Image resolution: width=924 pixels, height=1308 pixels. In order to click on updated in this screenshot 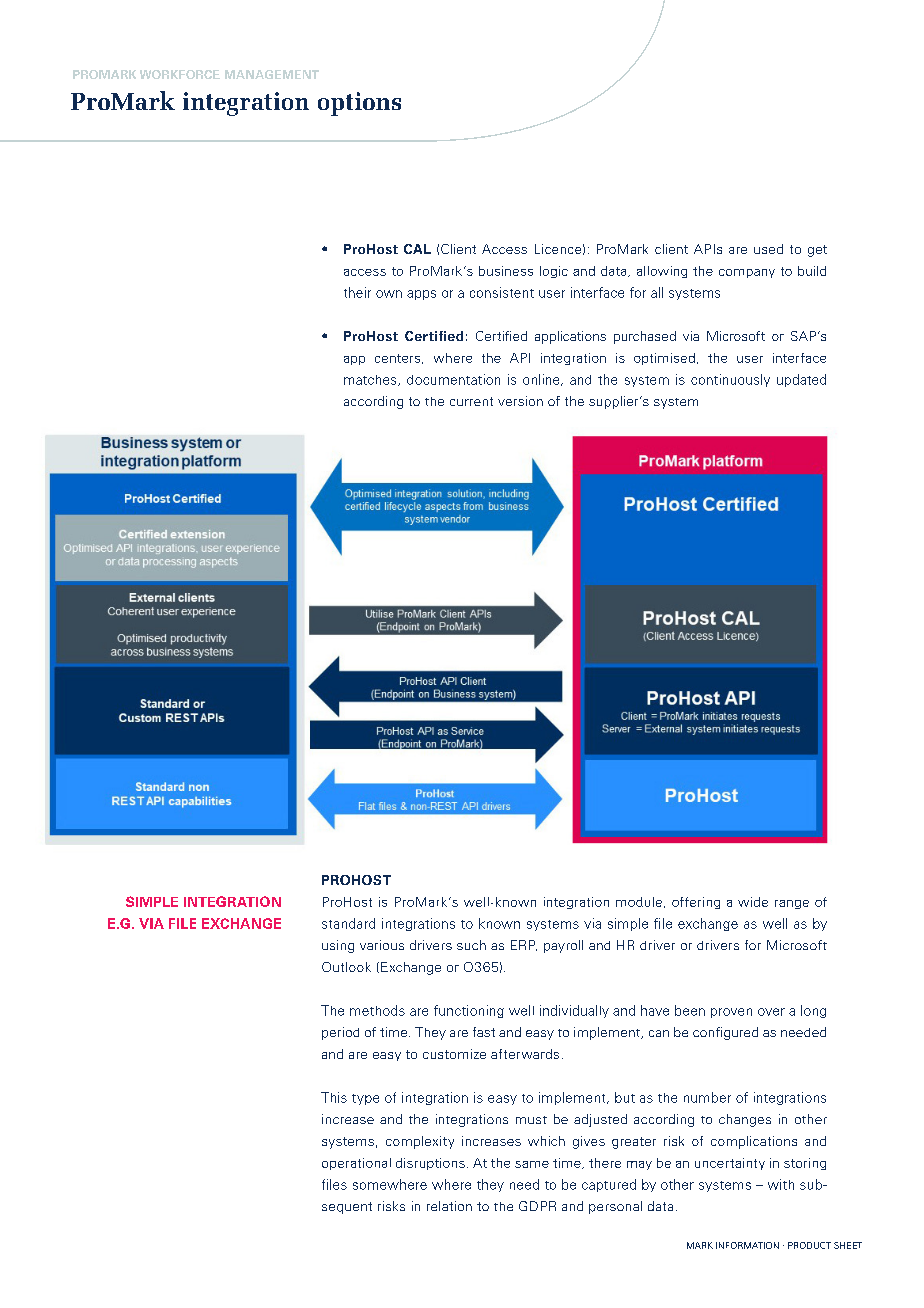, I will do `click(801, 380)`.
